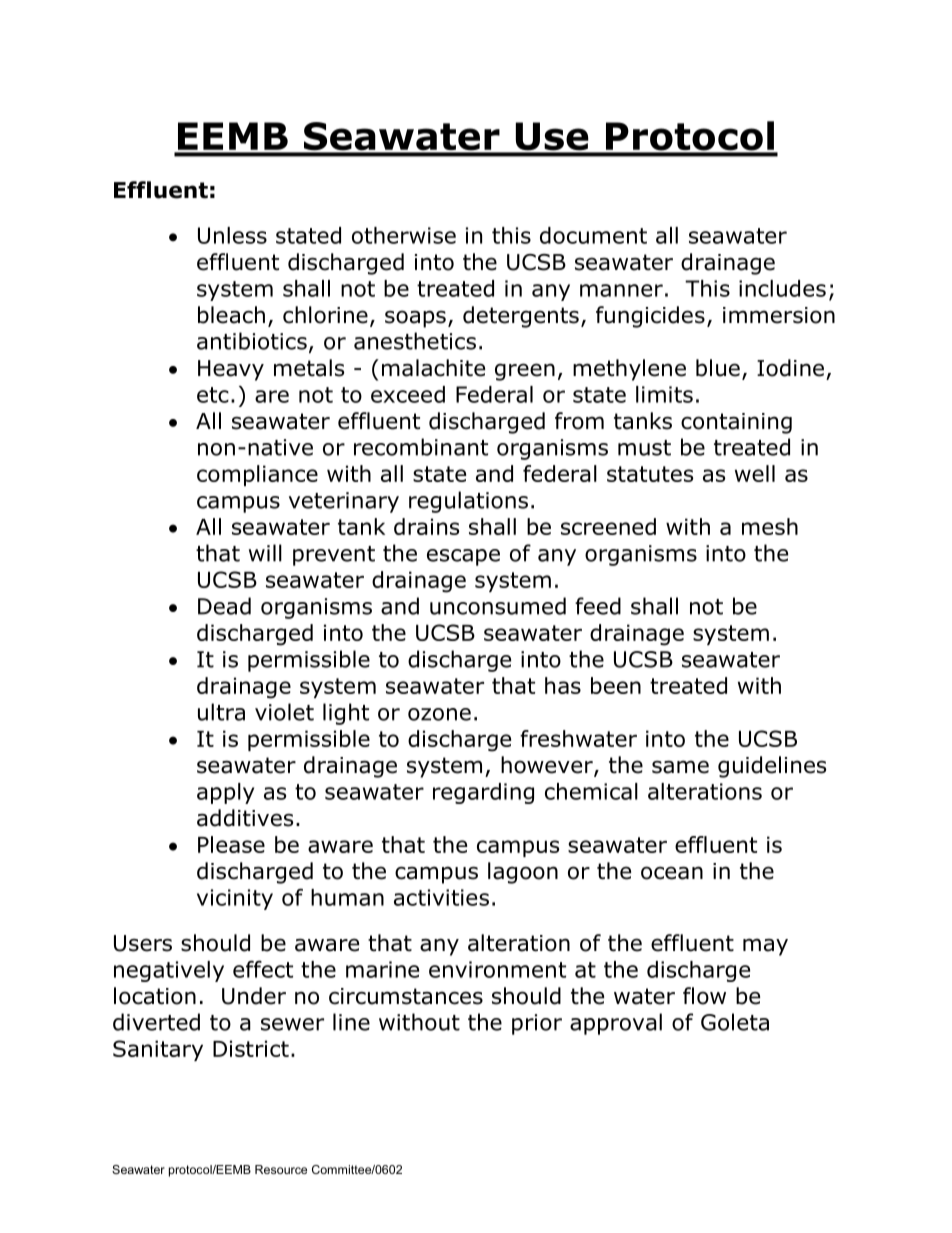  I want to click on includes, so click(782, 288).
